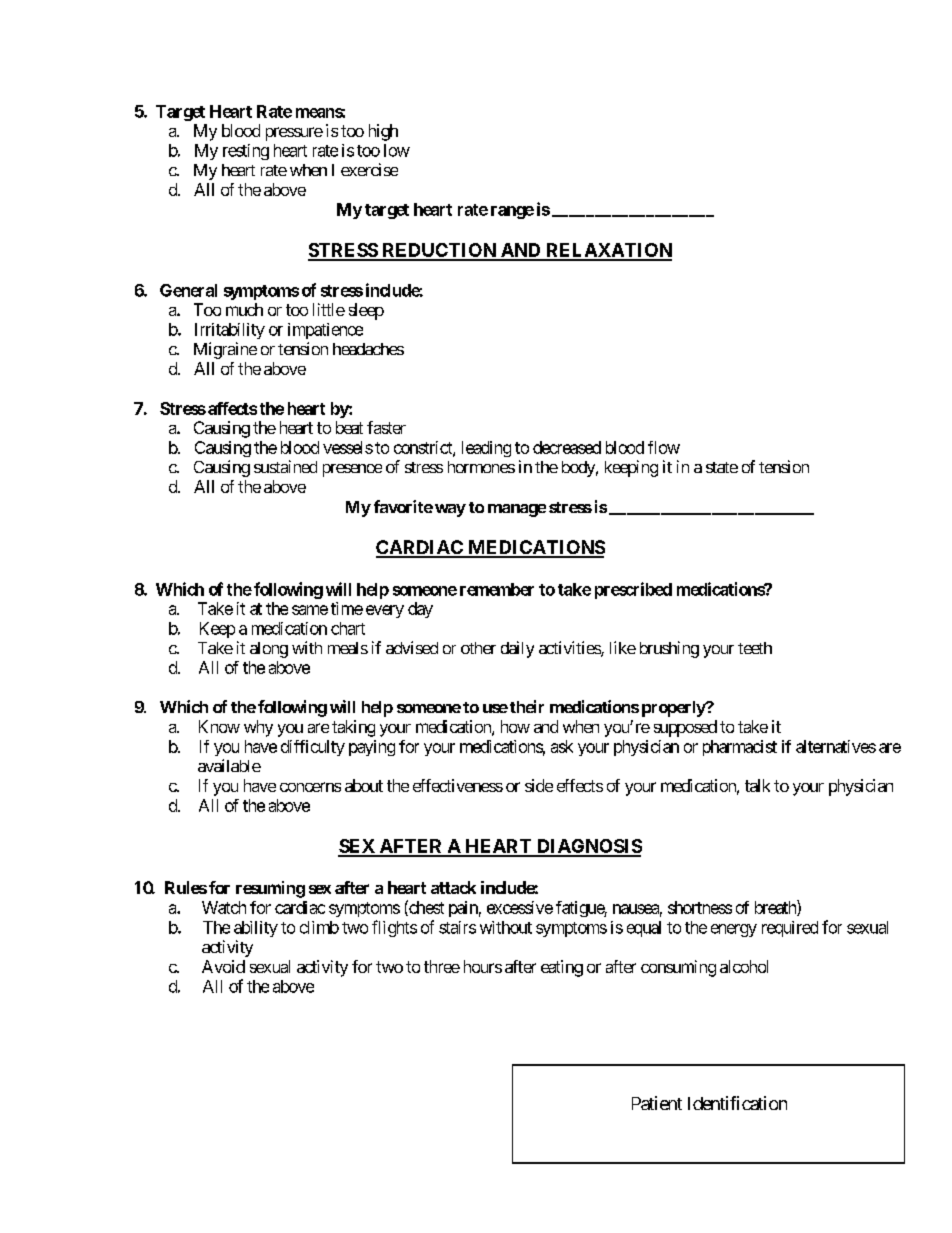 The height and width of the image is (1233, 952). What do you see at coordinates (269, 650) in the image?
I see `along` at bounding box center [269, 650].
